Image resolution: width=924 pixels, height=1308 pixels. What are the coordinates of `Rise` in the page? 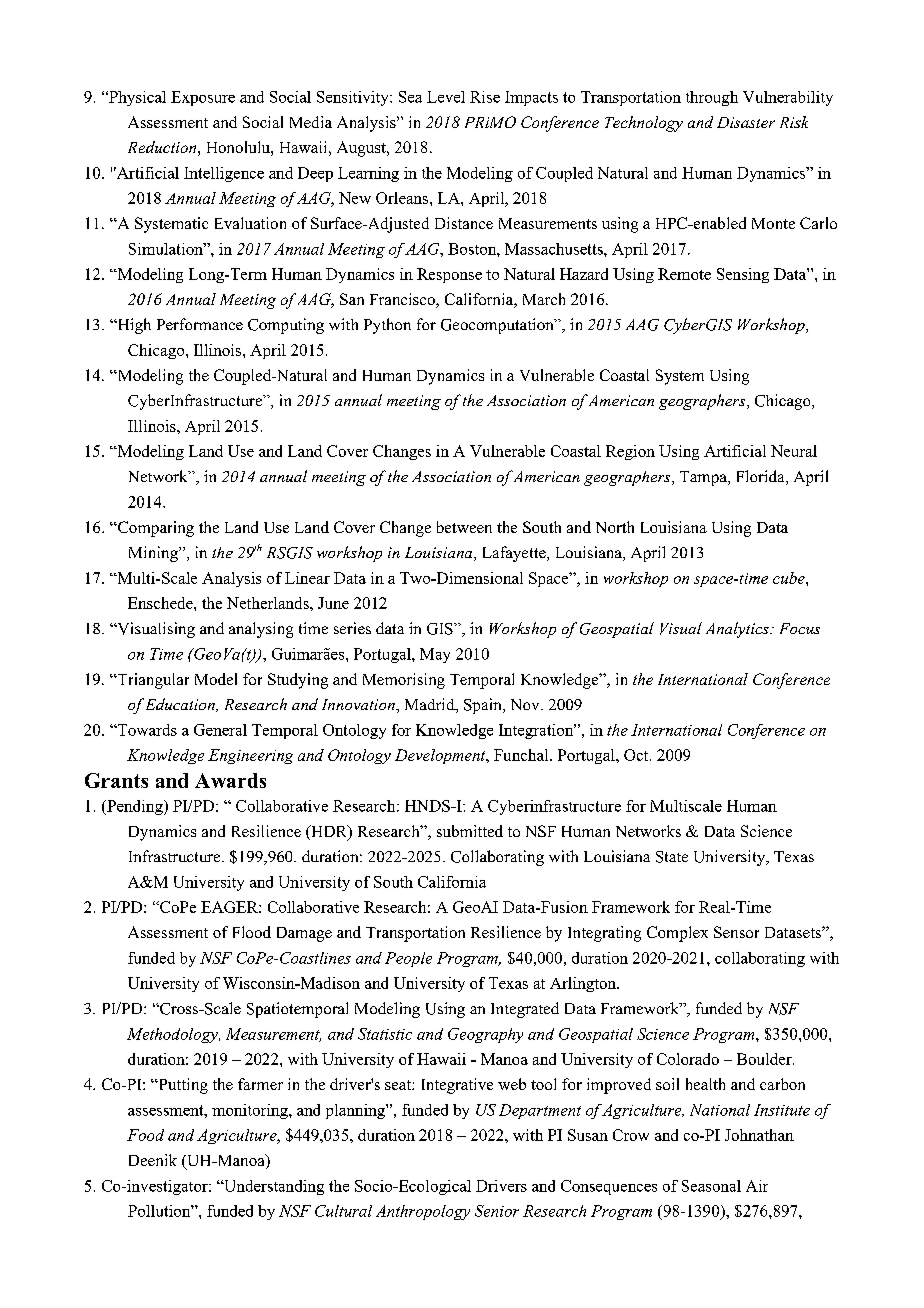 It's located at (485, 97).
